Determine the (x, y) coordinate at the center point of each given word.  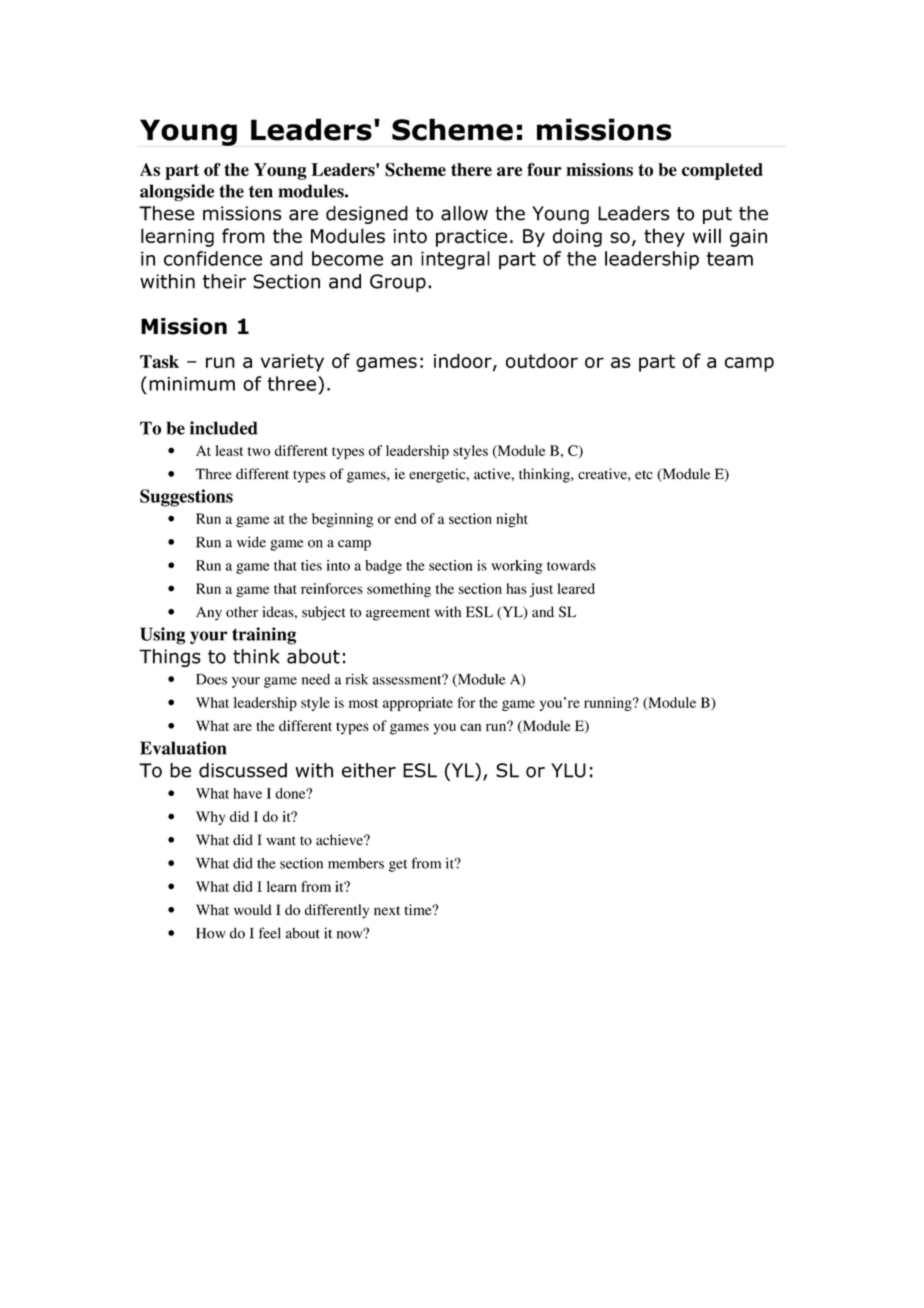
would (253, 909)
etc (644, 475)
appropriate (418, 704)
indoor (464, 362)
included (224, 428)
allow (464, 213)
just (541, 590)
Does (211, 679)
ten (261, 191)
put (717, 215)
